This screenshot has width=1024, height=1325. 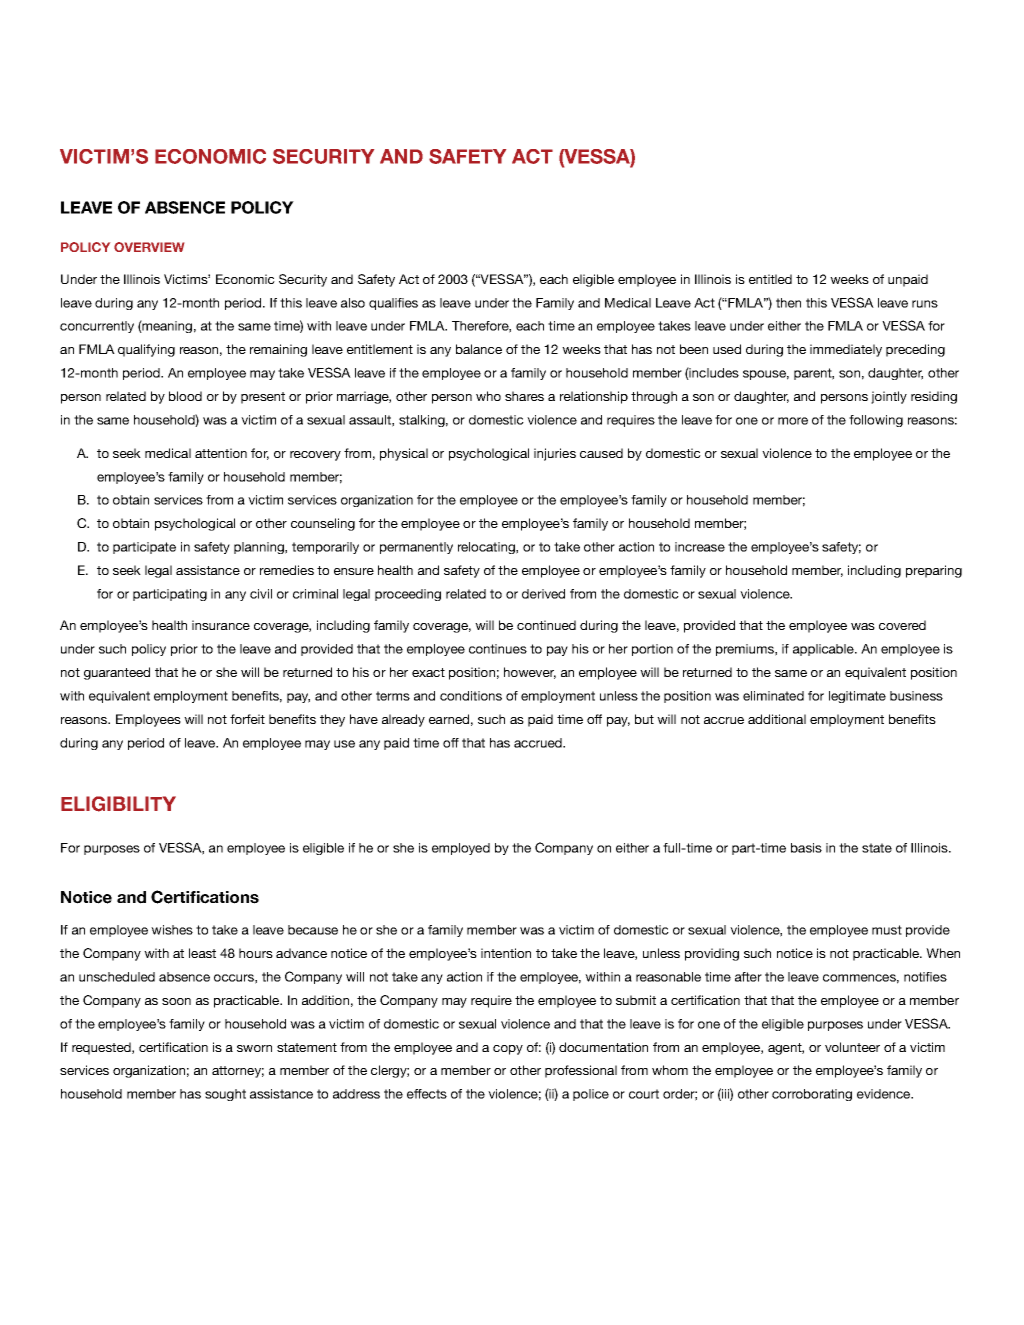 I want to click on entitled, so click(x=770, y=279).
